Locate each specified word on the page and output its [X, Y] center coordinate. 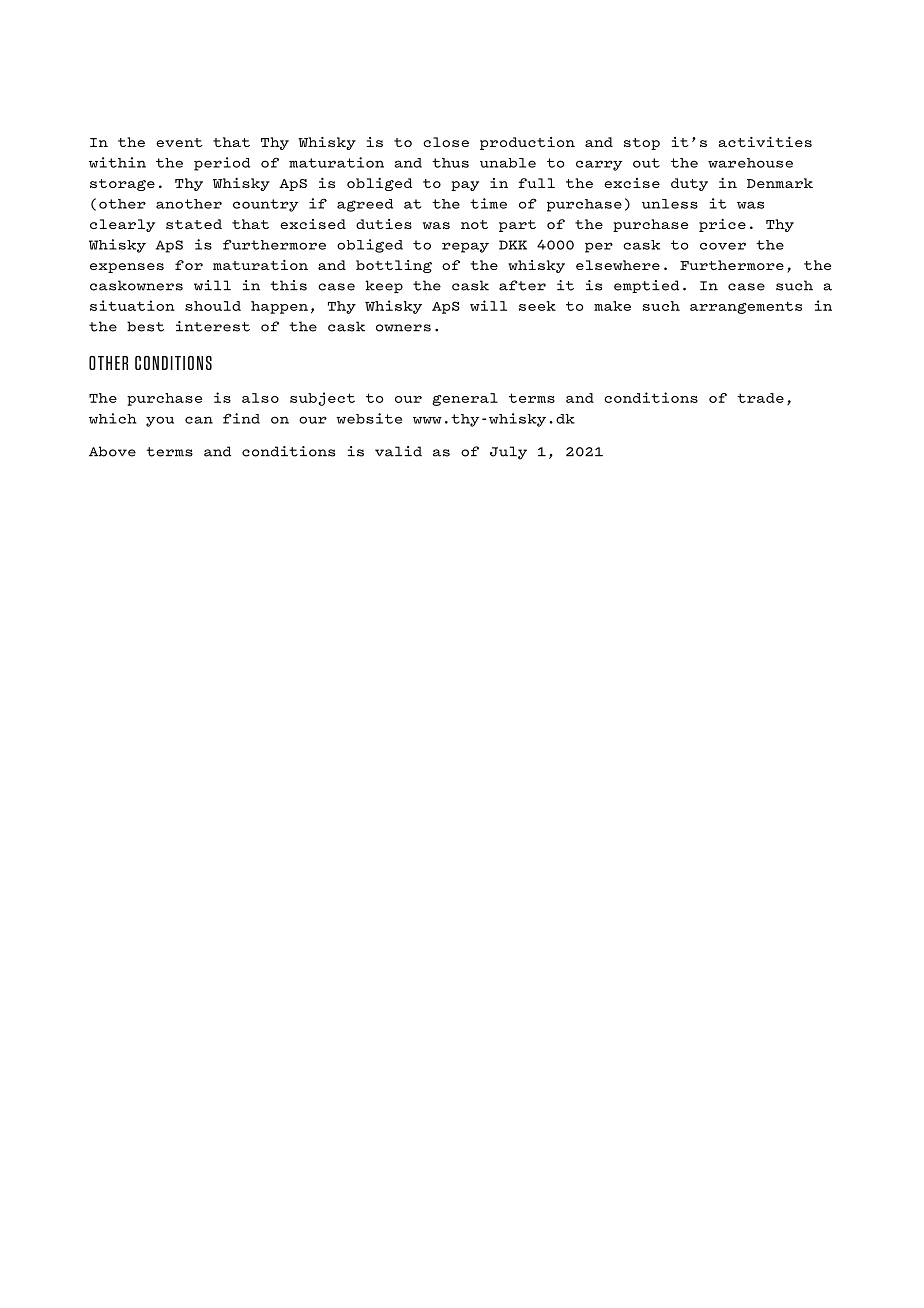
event [179, 142]
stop [642, 144]
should [213, 306]
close [446, 142]
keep [384, 286]
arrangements [746, 307]
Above [112, 451]
